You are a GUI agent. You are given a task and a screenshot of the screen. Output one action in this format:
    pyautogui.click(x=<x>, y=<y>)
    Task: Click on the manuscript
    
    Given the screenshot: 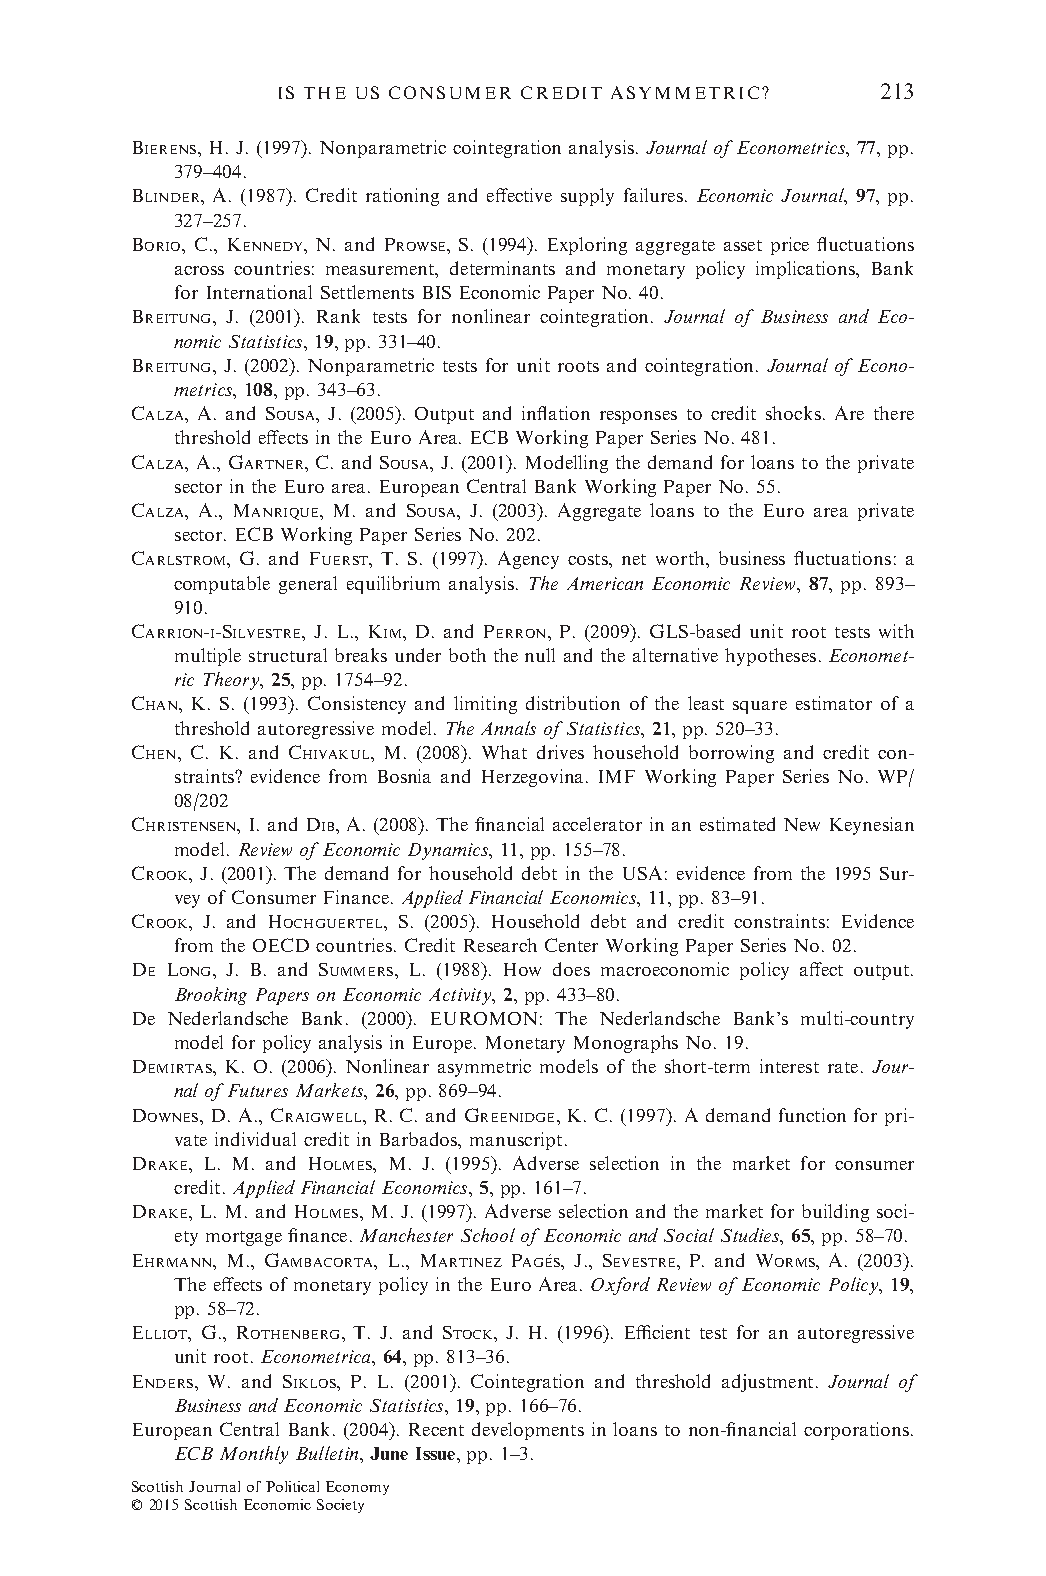 What is the action you would take?
    pyautogui.click(x=516, y=1141)
